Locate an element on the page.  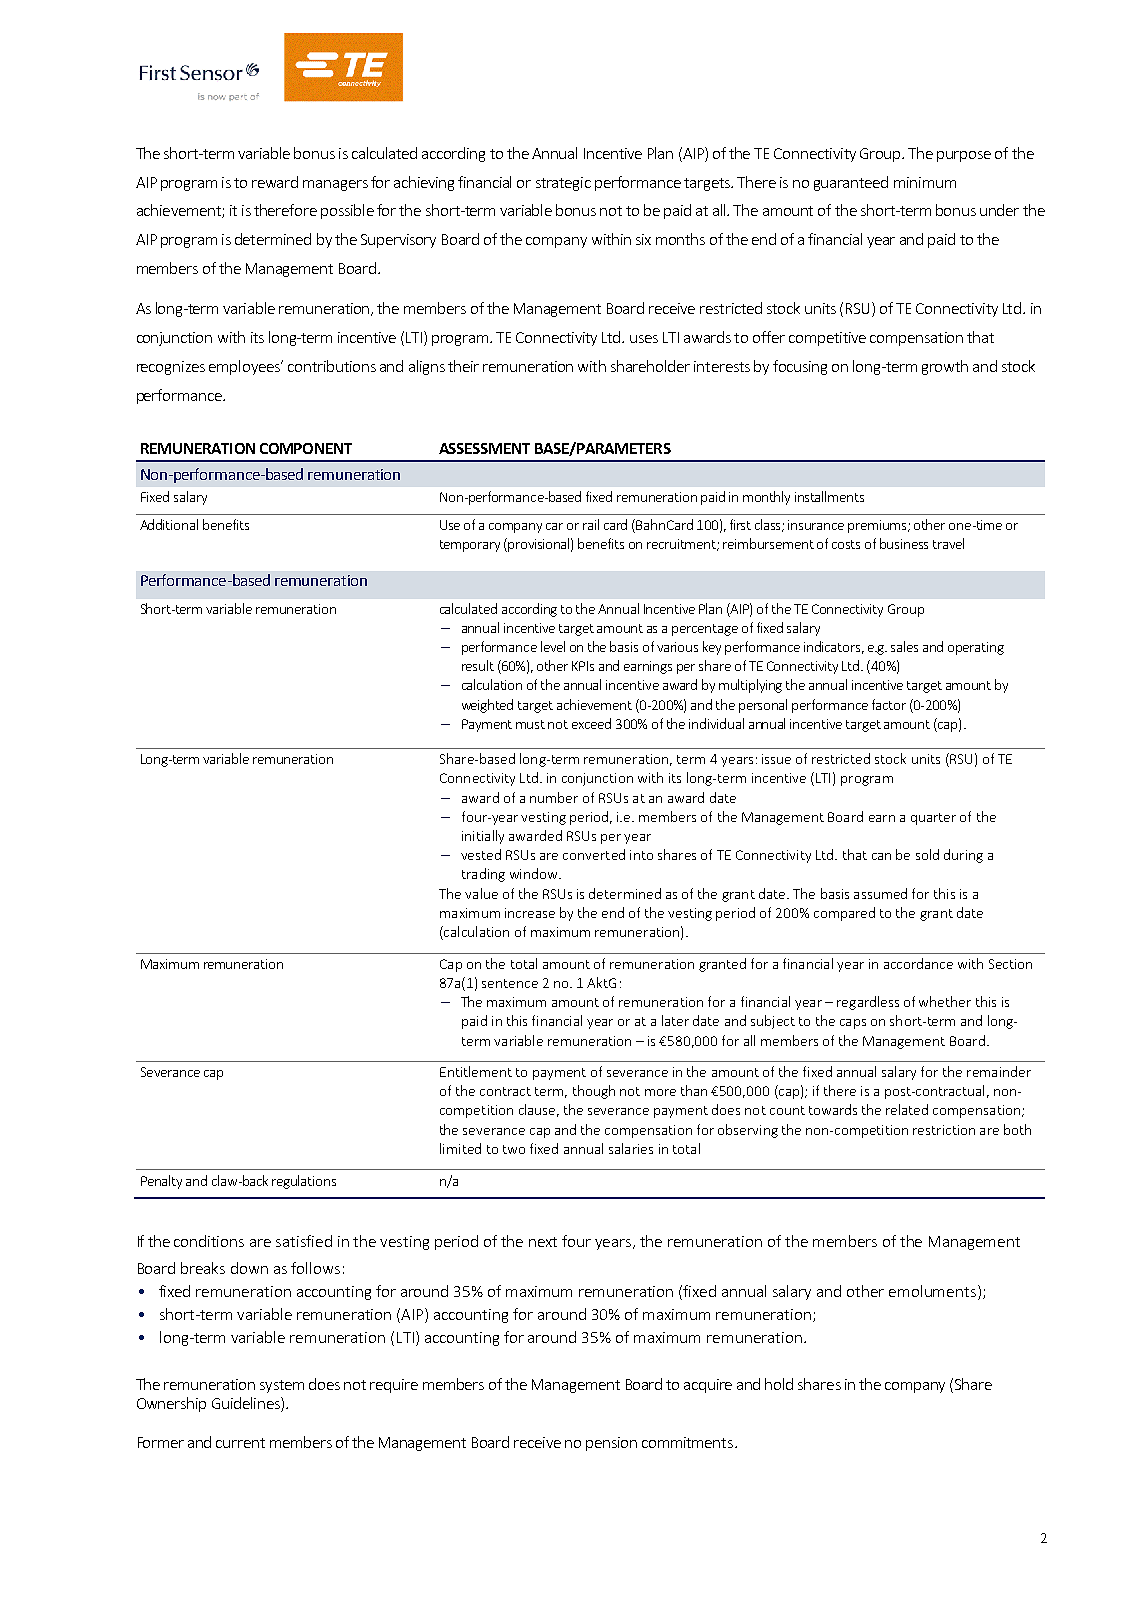
acquire is located at coordinates (708, 1386).
